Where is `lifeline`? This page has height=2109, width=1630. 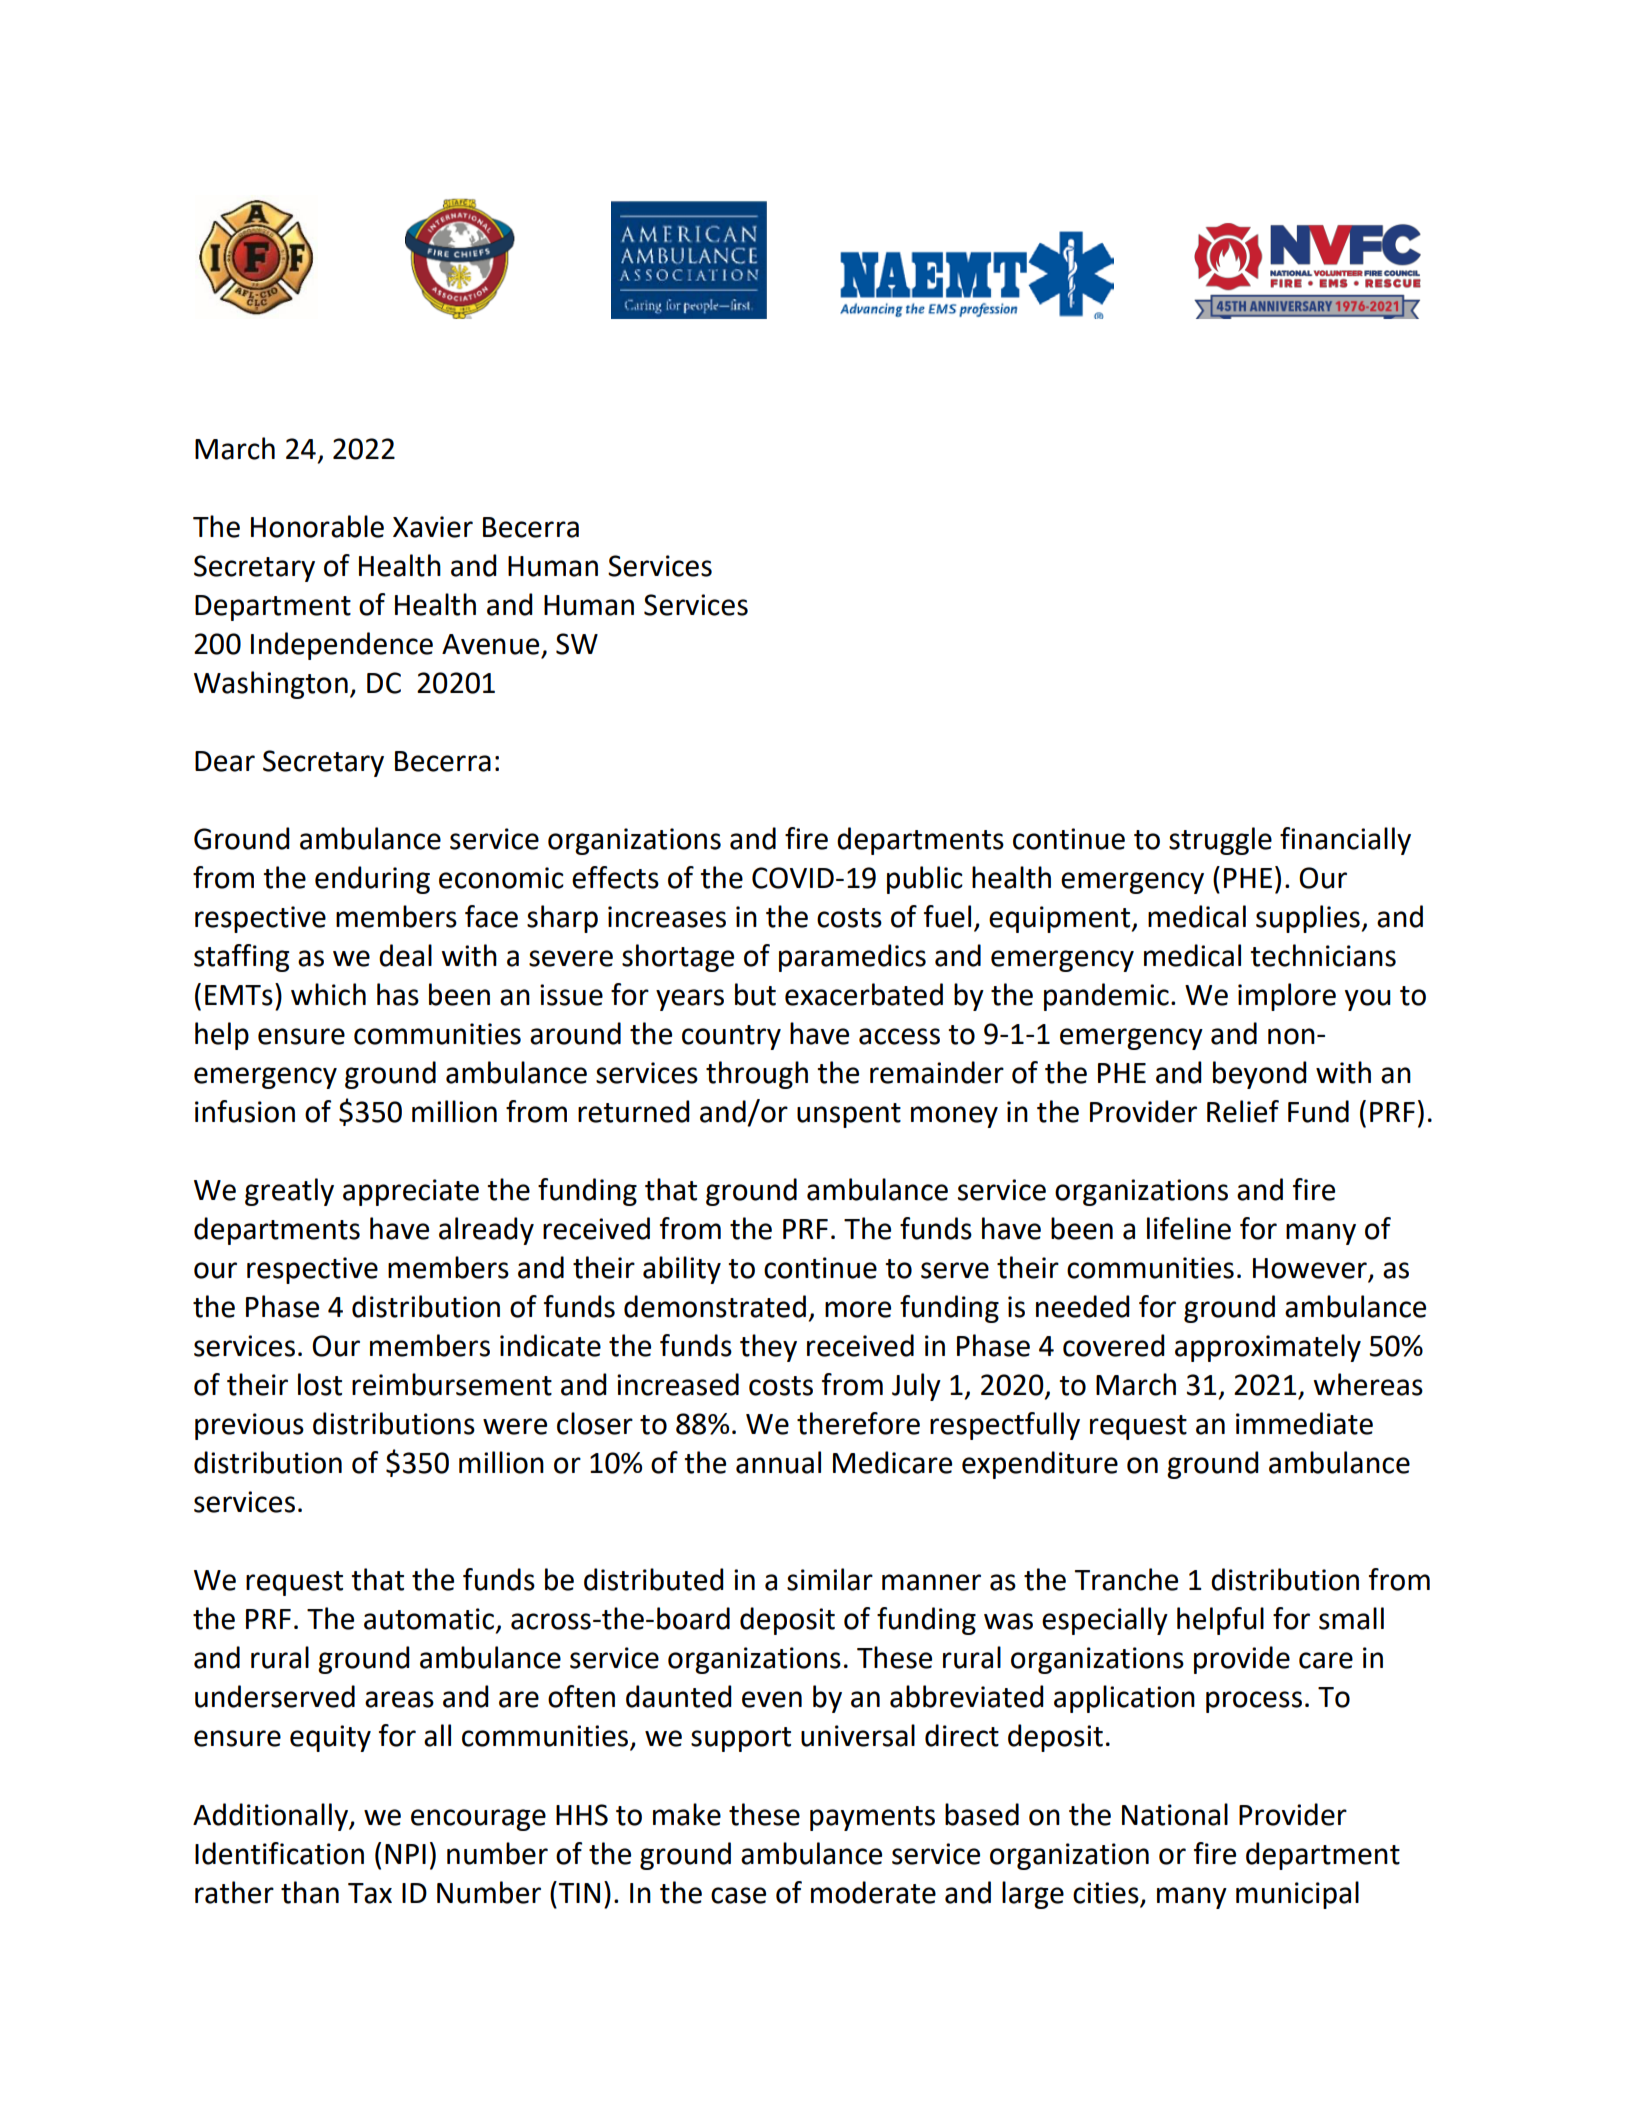 lifeline is located at coordinates (1189, 1228).
